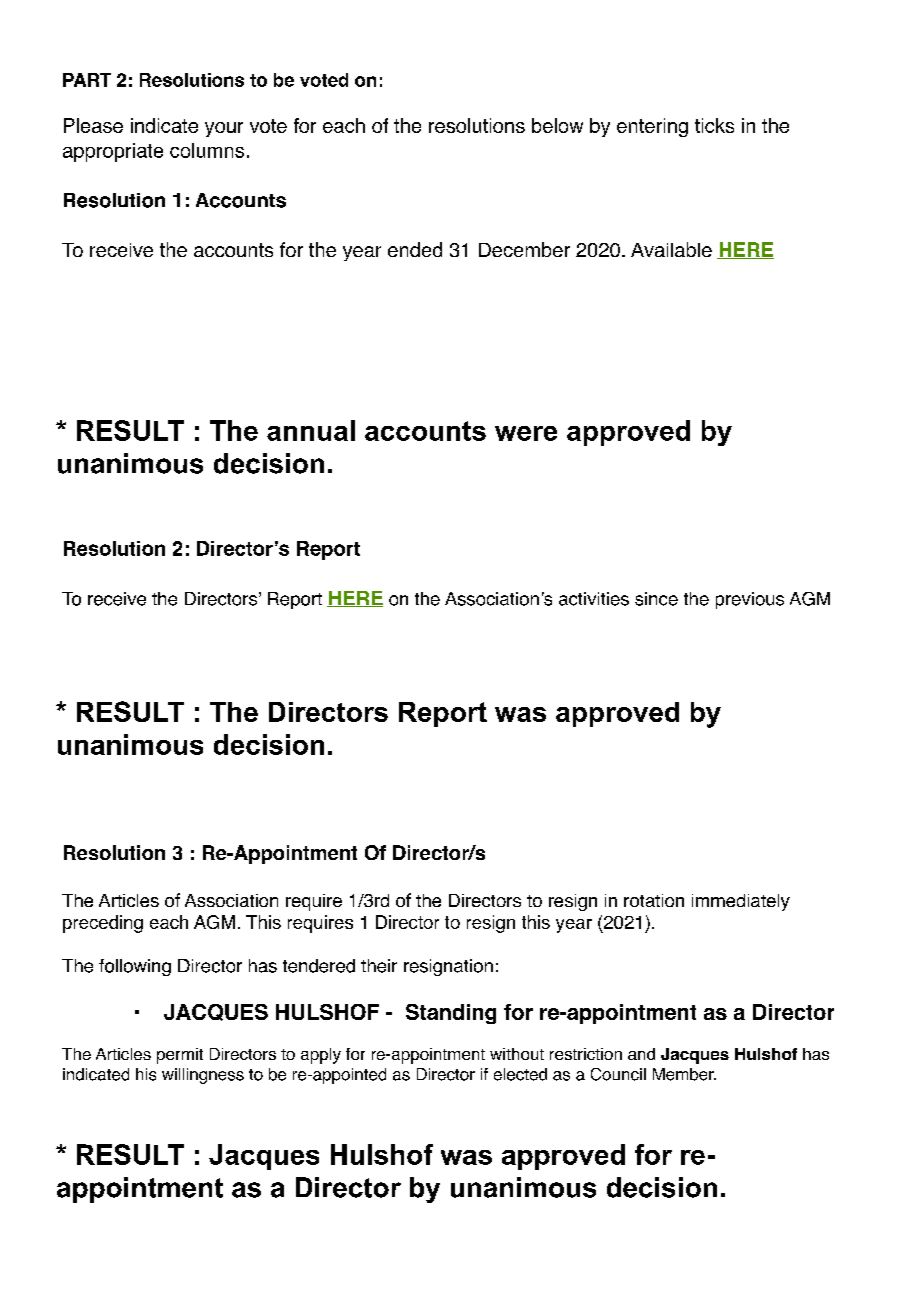  Describe the element at coordinates (224, 129) in the document. I see `your` at that location.
